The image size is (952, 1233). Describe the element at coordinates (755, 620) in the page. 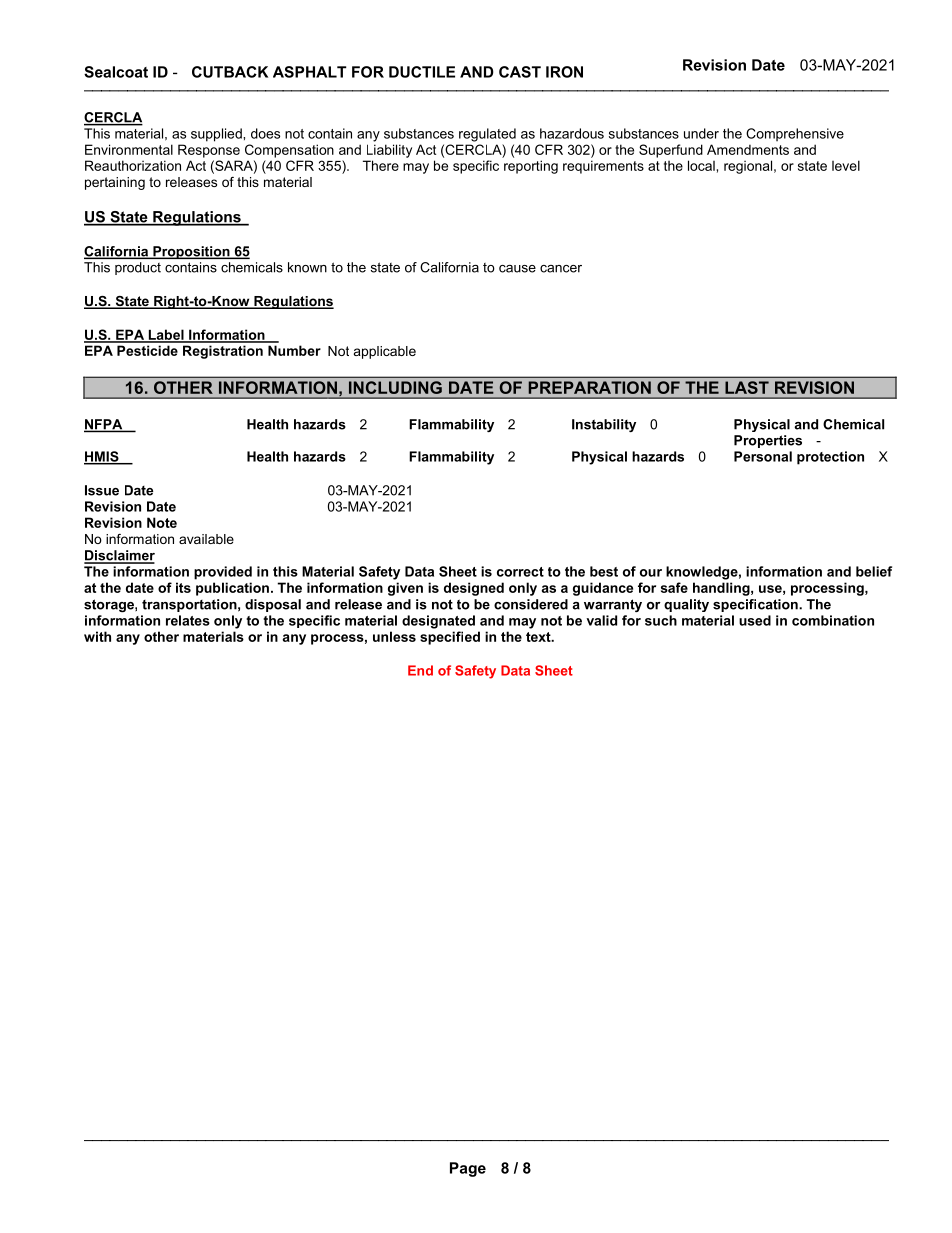

I see `used` at that location.
